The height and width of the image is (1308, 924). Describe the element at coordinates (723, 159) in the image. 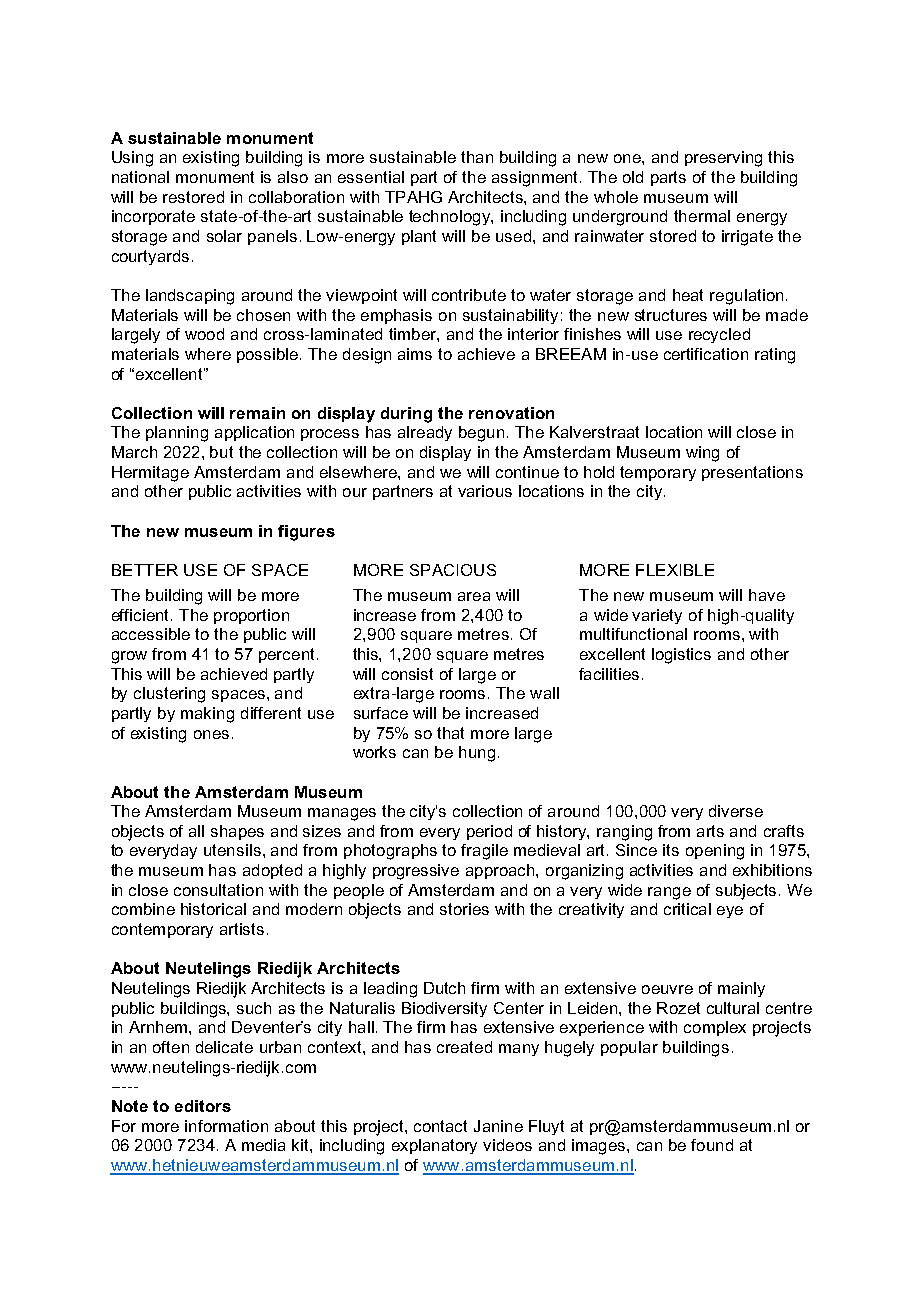

I see `preserving` at that location.
